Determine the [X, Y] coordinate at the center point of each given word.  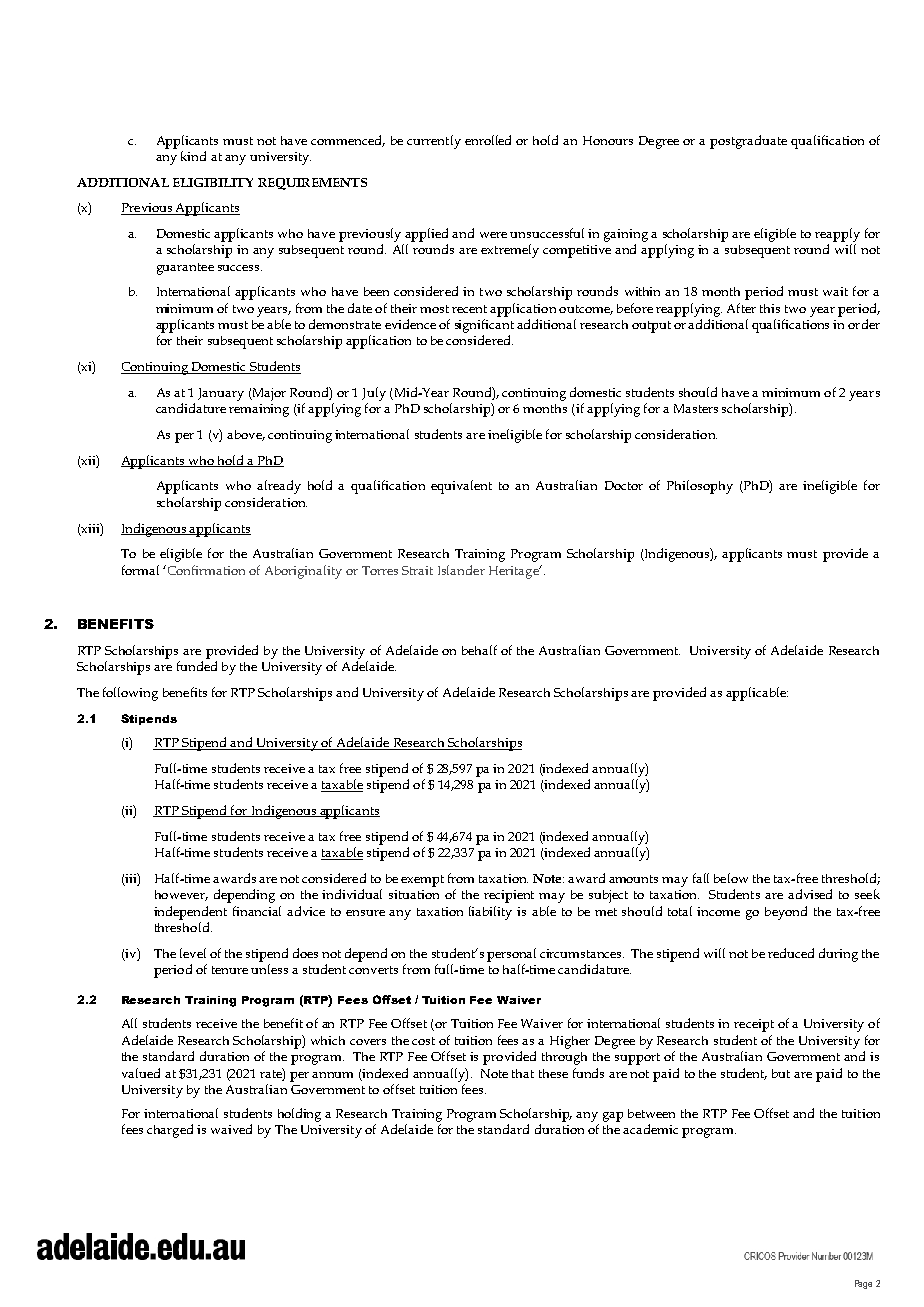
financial [257, 911]
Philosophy [700, 487]
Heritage [515, 572]
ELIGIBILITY [213, 182]
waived [231, 1129]
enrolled [488, 140]
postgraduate [748, 142]
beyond [786, 913]
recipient [509, 896]
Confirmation [205, 570]
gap [613, 1117]
